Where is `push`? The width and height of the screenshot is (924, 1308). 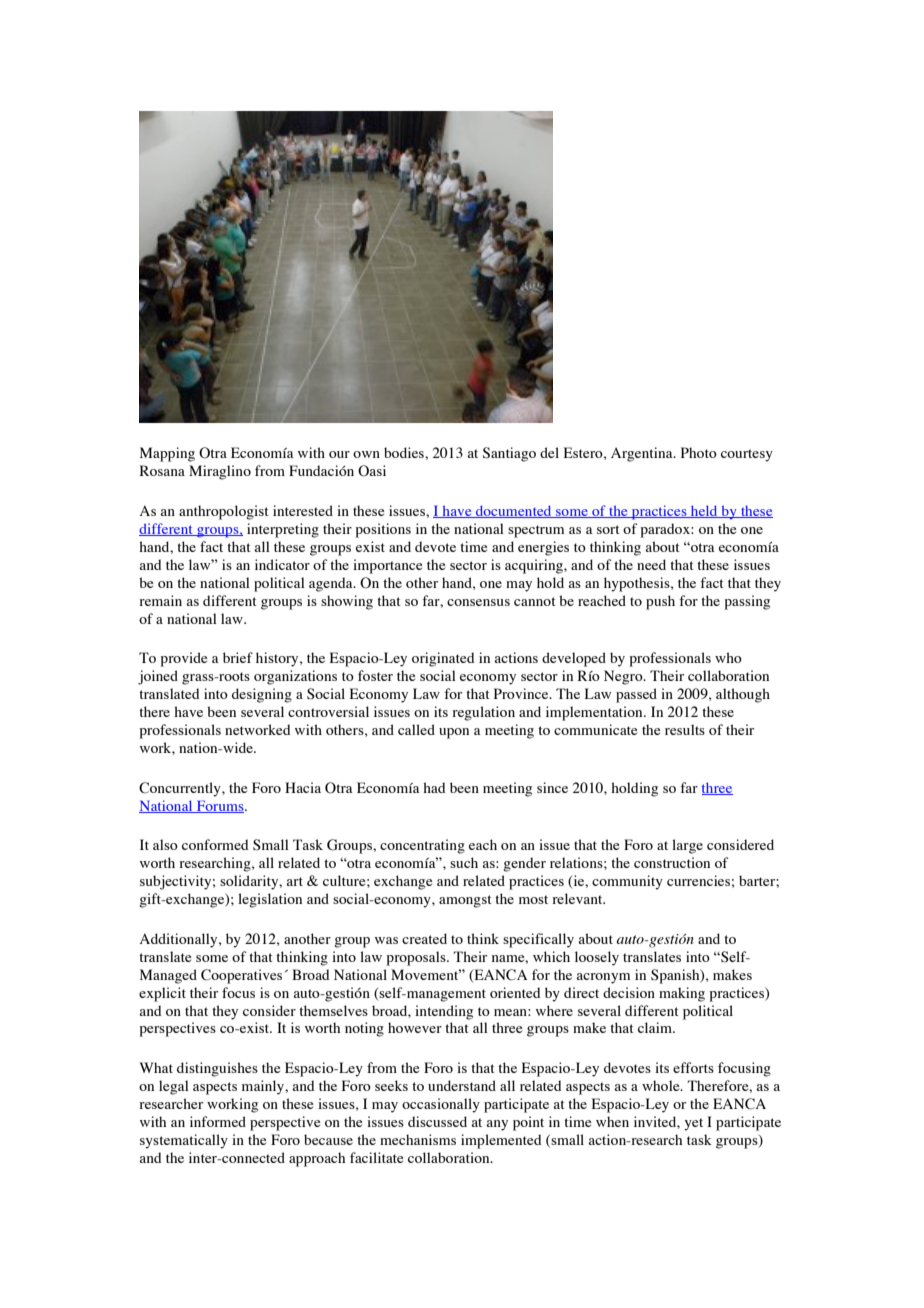 push is located at coordinates (660, 602).
